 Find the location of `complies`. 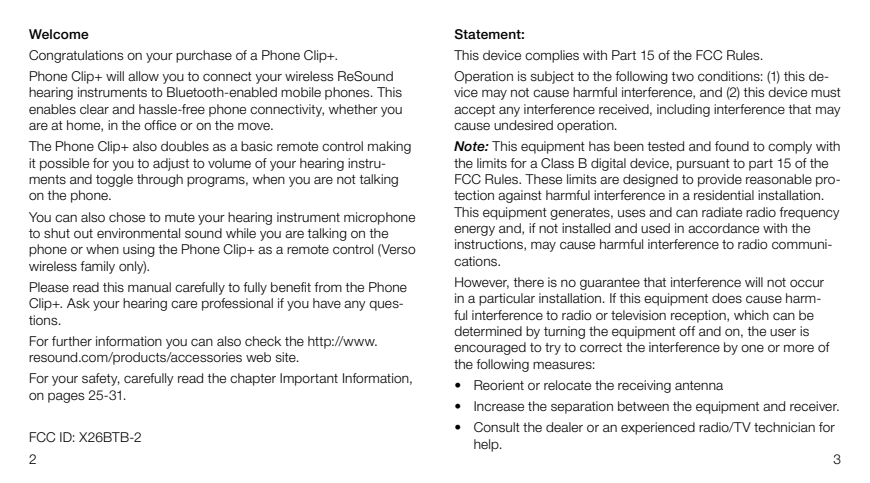

complies is located at coordinates (552, 56).
